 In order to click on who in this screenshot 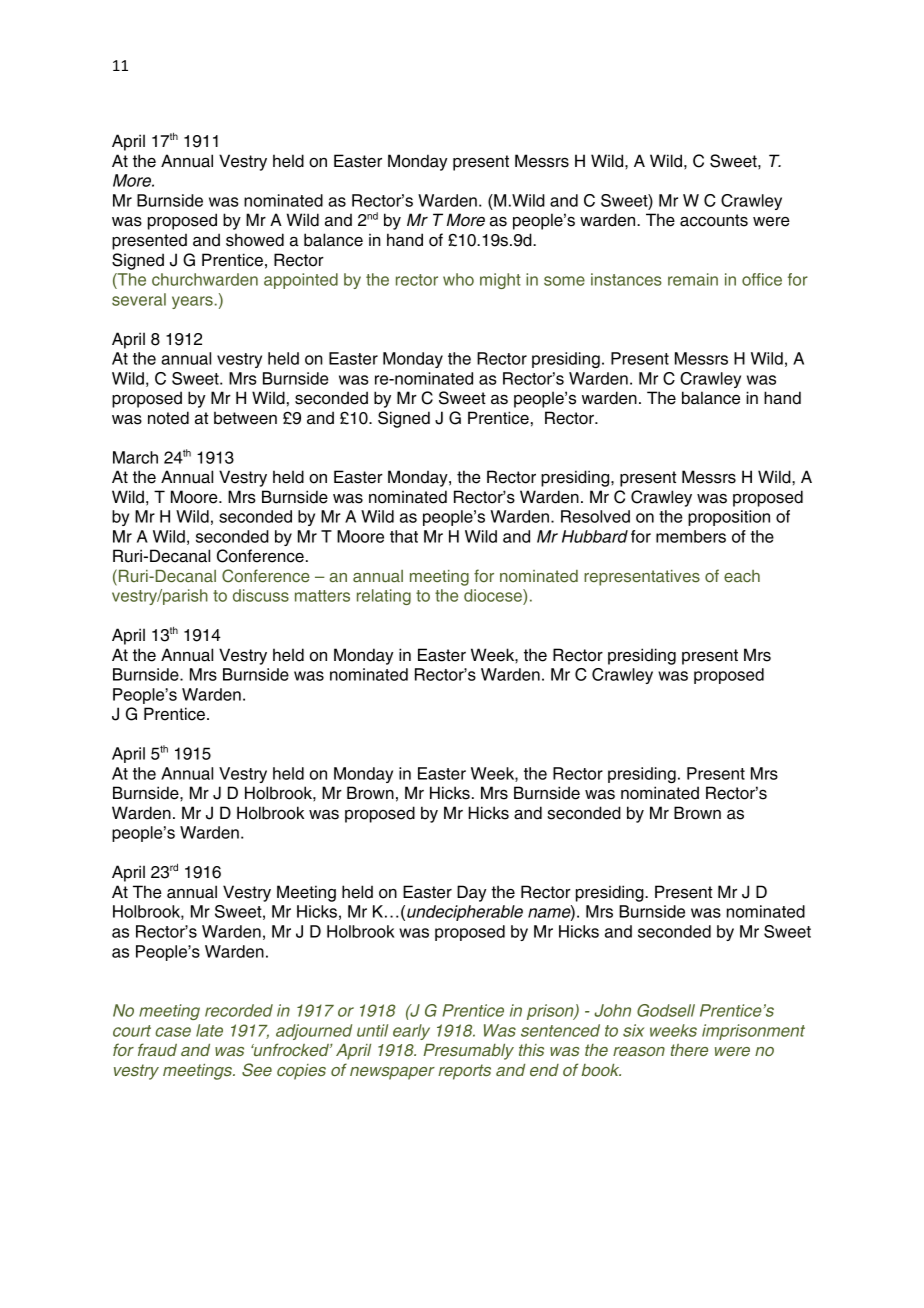, I will do `click(458, 279)`.
